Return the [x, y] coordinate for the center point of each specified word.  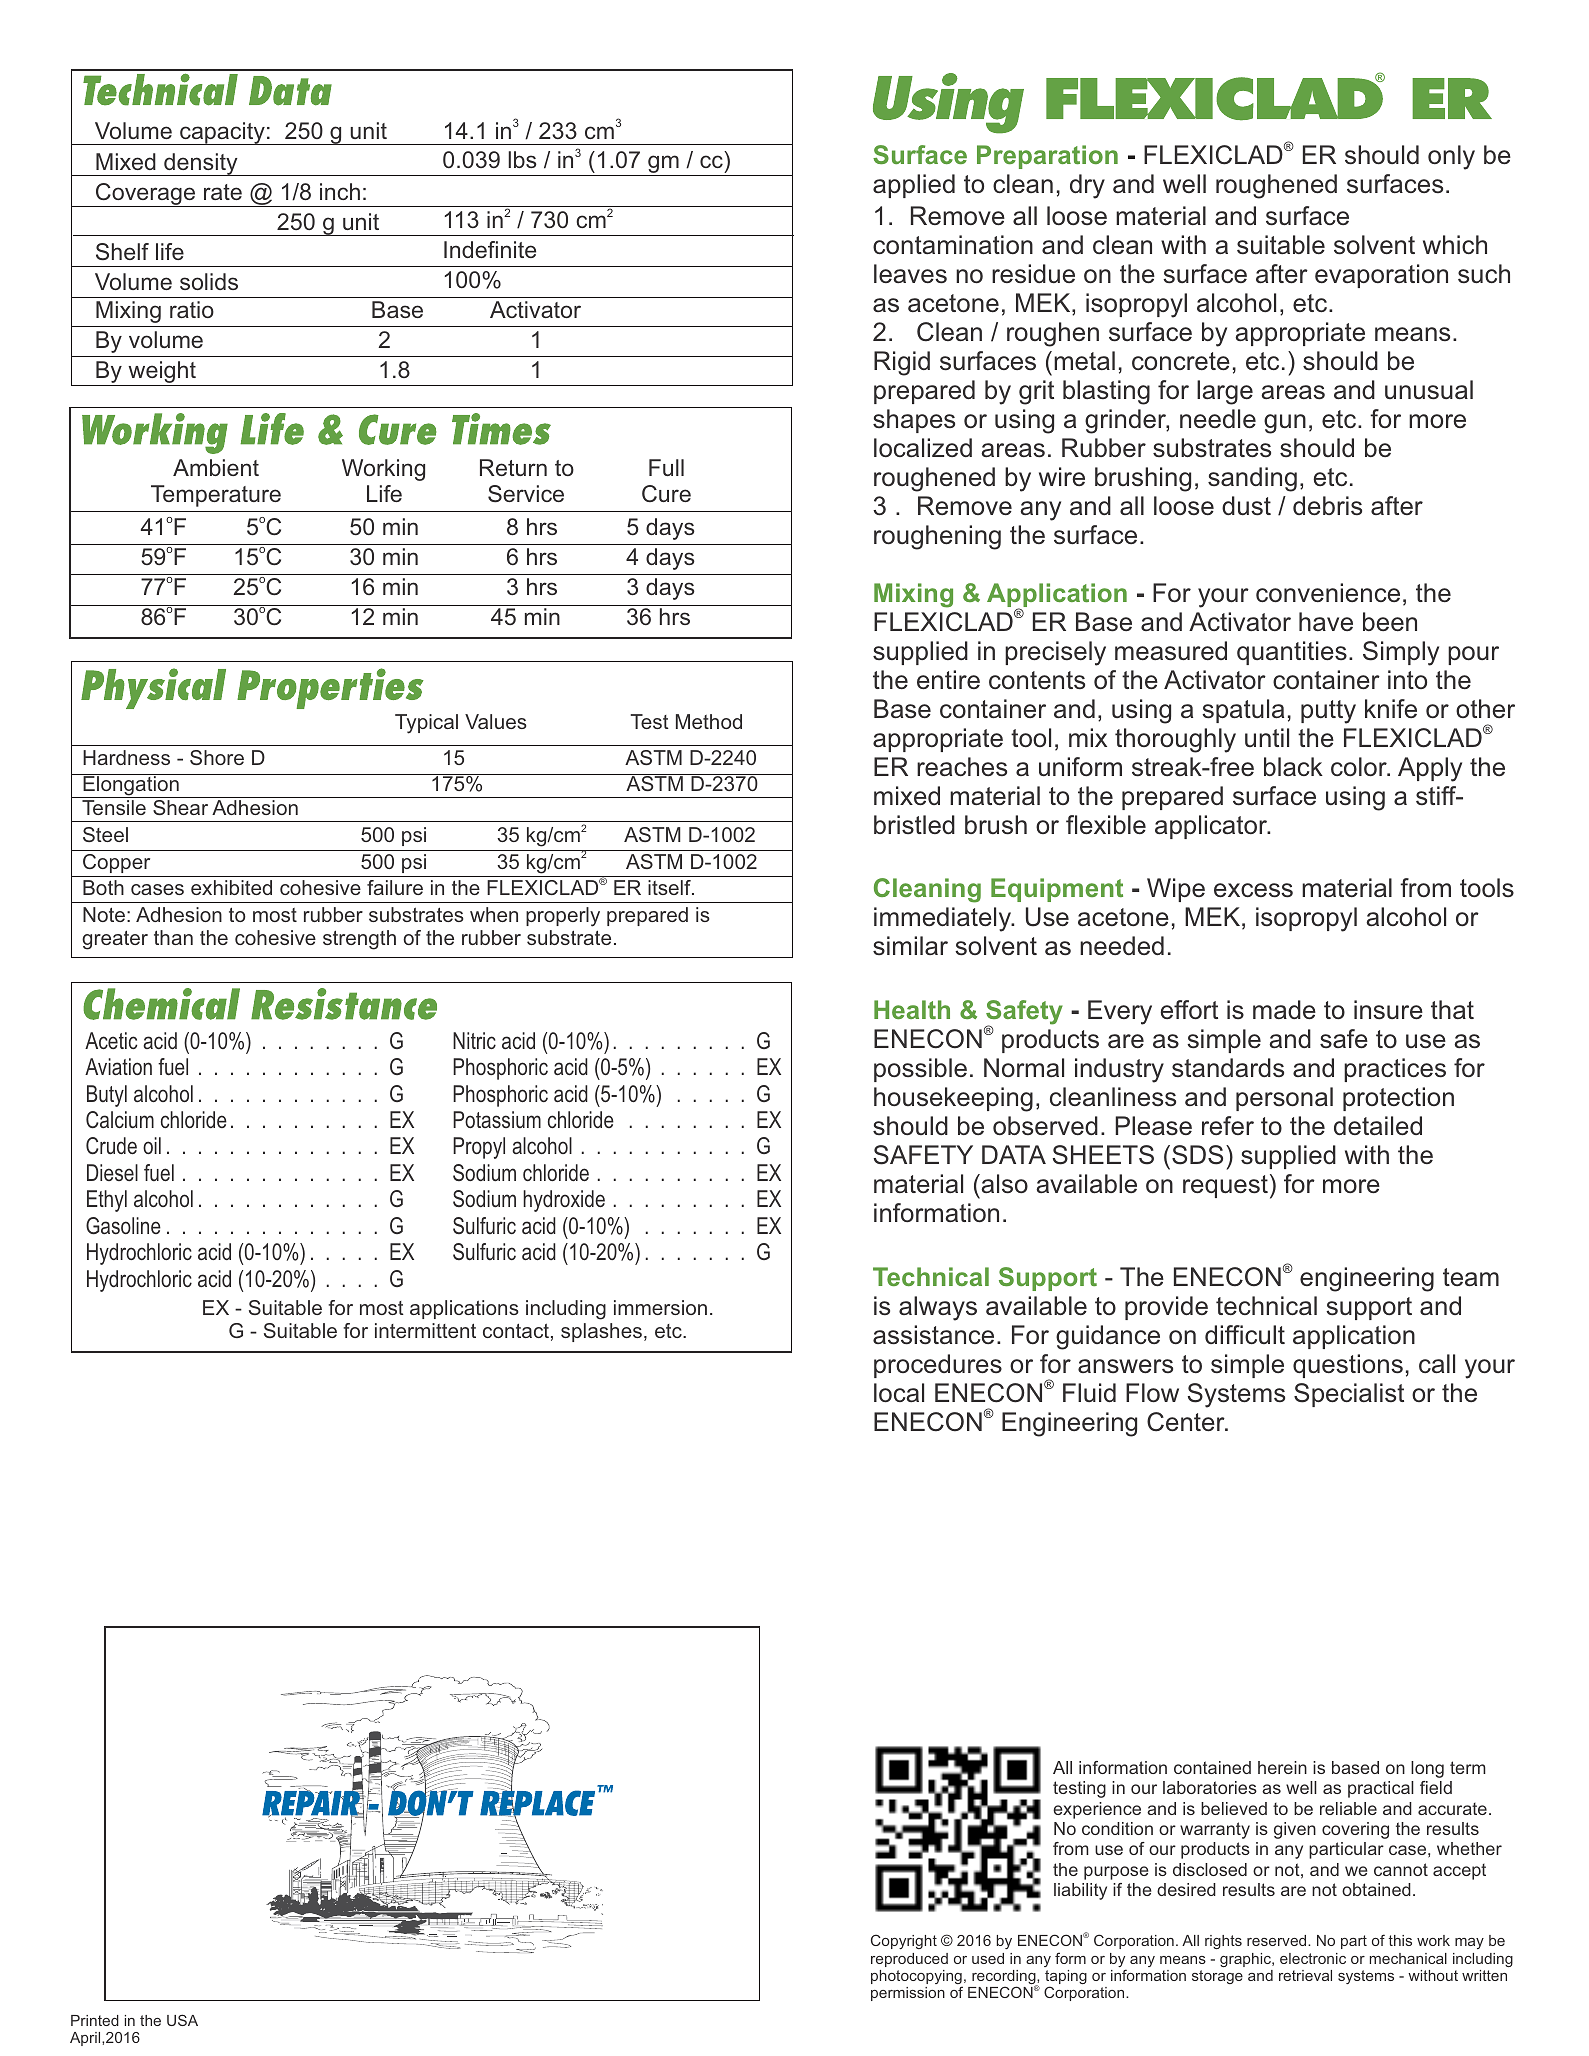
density [201, 164]
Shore [217, 757]
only [1451, 157]
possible [920, 1070]
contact [516, 1330]
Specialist [1349, 1395]
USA [182, 2020]
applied [914, 186]
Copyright [904, 1941]
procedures [938, 1366]
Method [709, 721]
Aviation [118, 1066]
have [1326, 621]
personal [1284, 1099]
